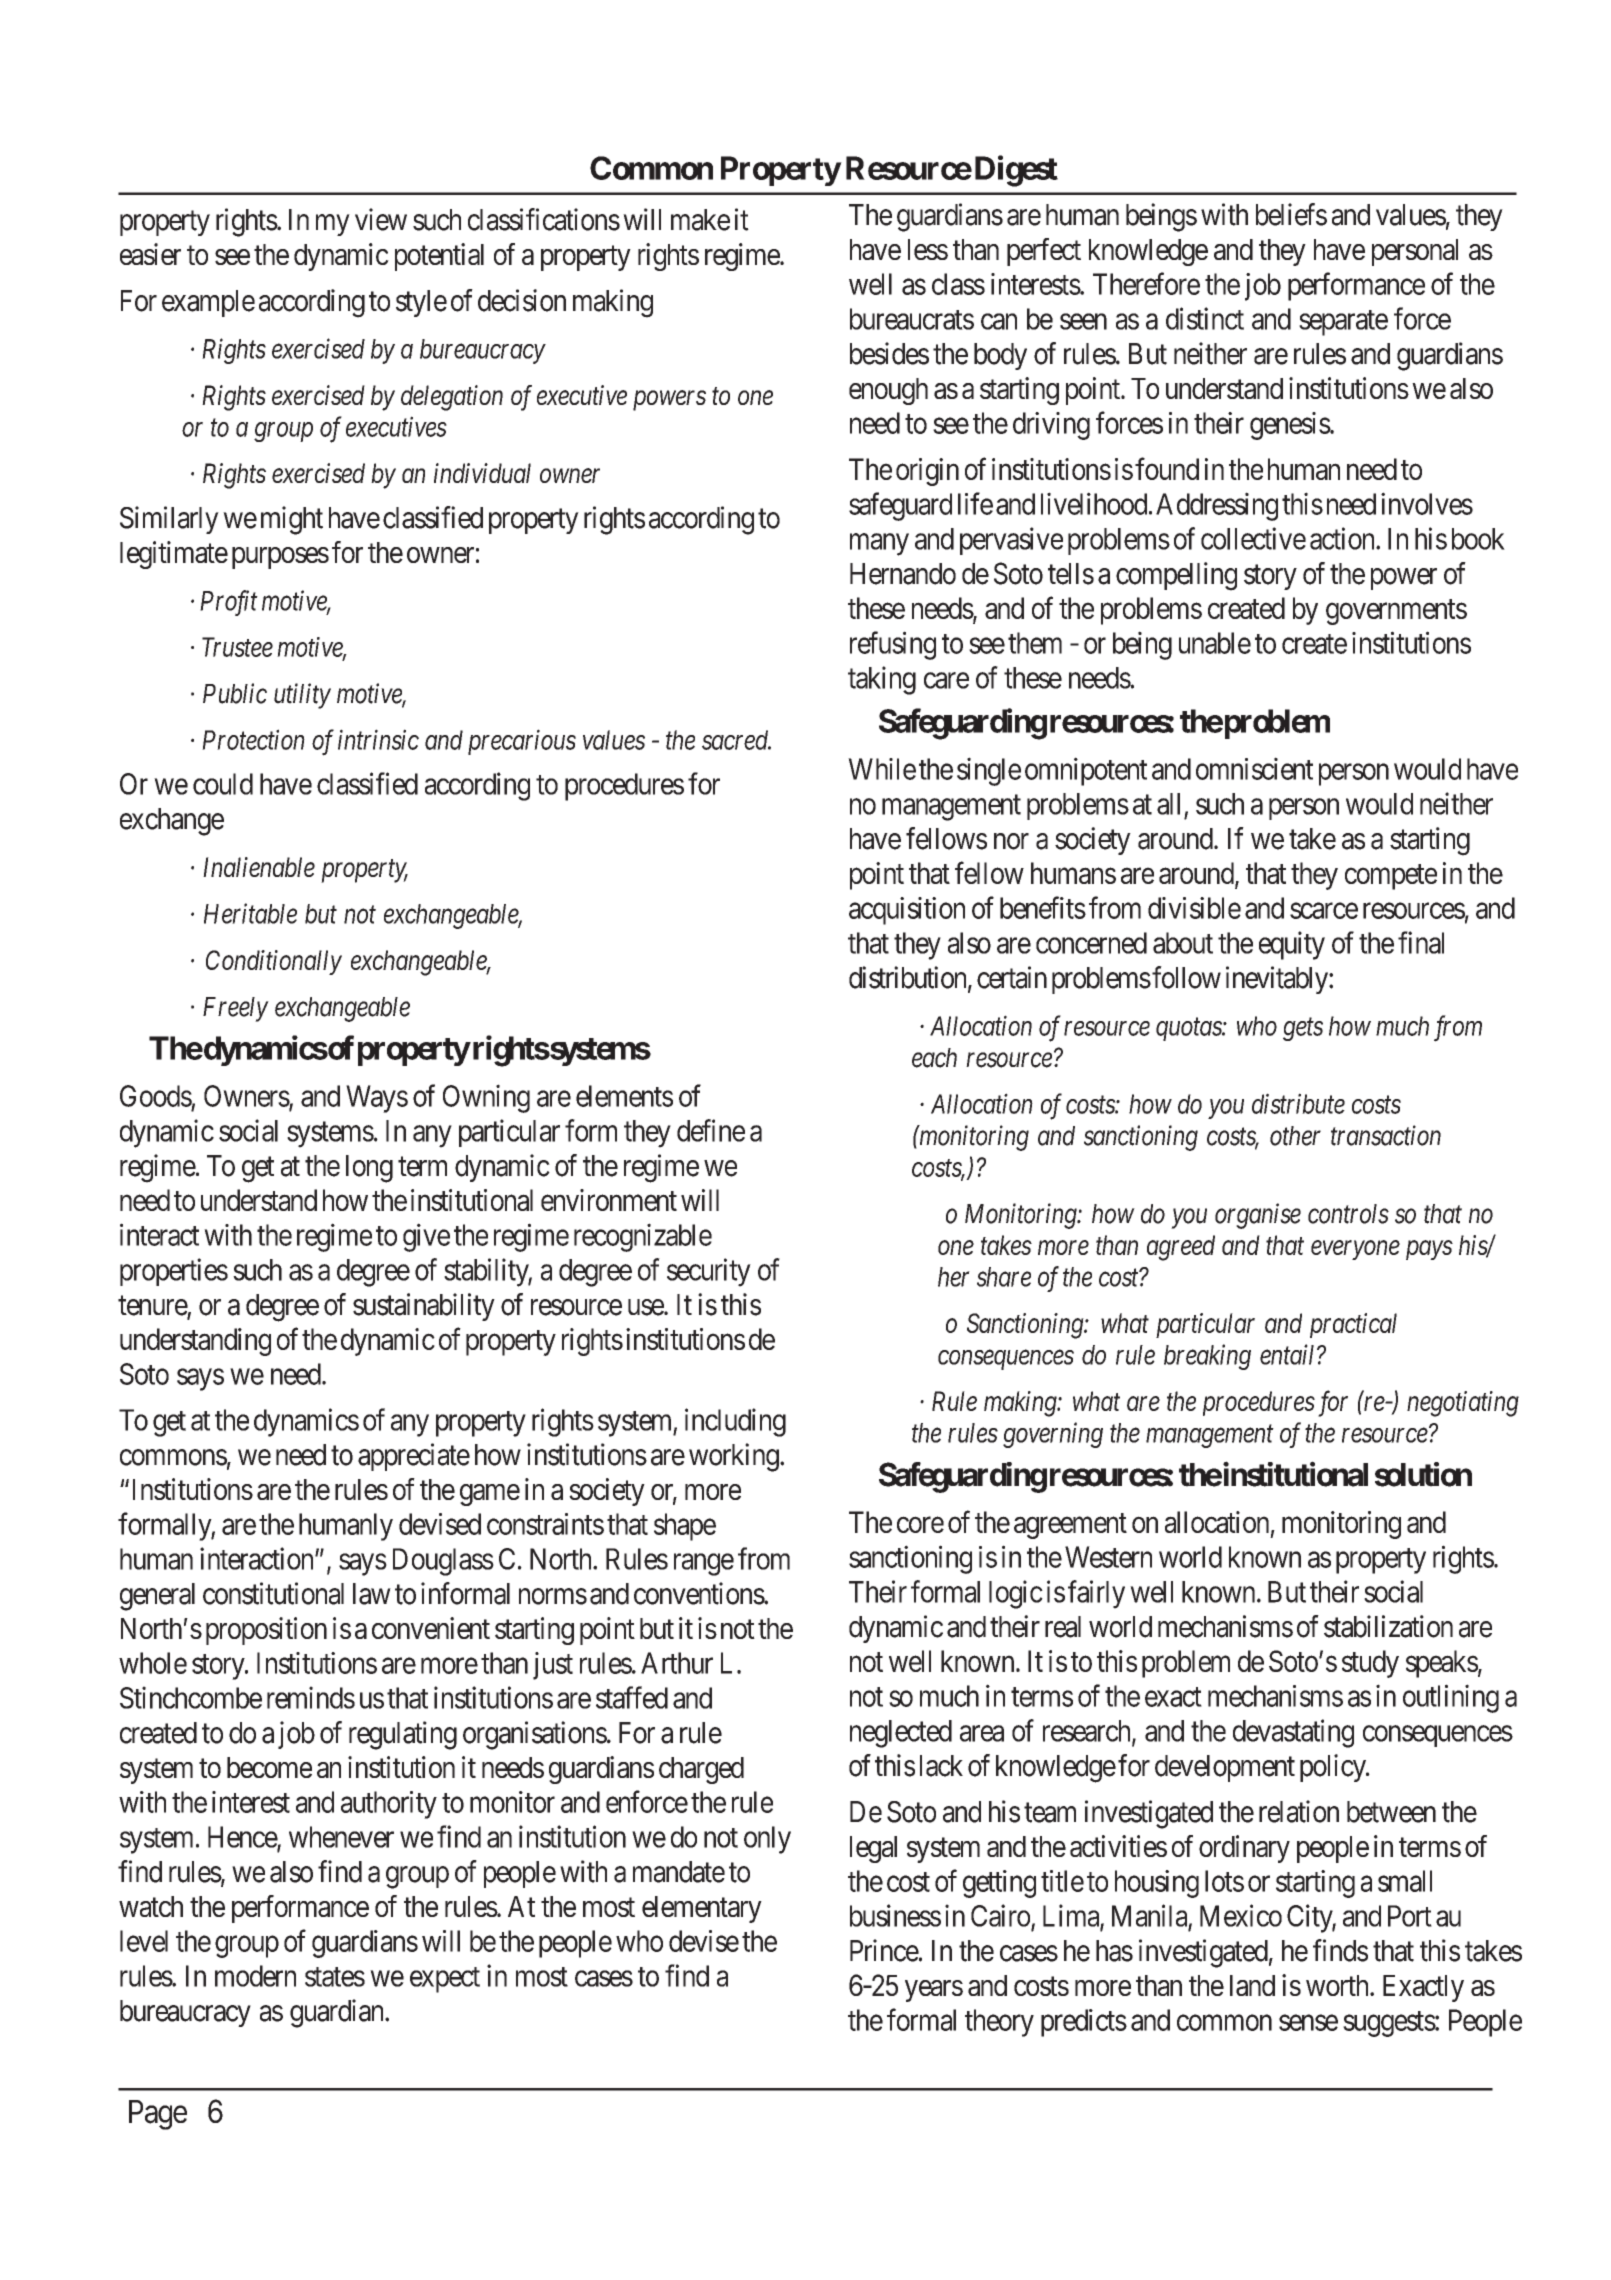  What do you see at coordinates (274, 962) in the screenshot?
I see `Conditionally` at bounding box center [274, 962].
